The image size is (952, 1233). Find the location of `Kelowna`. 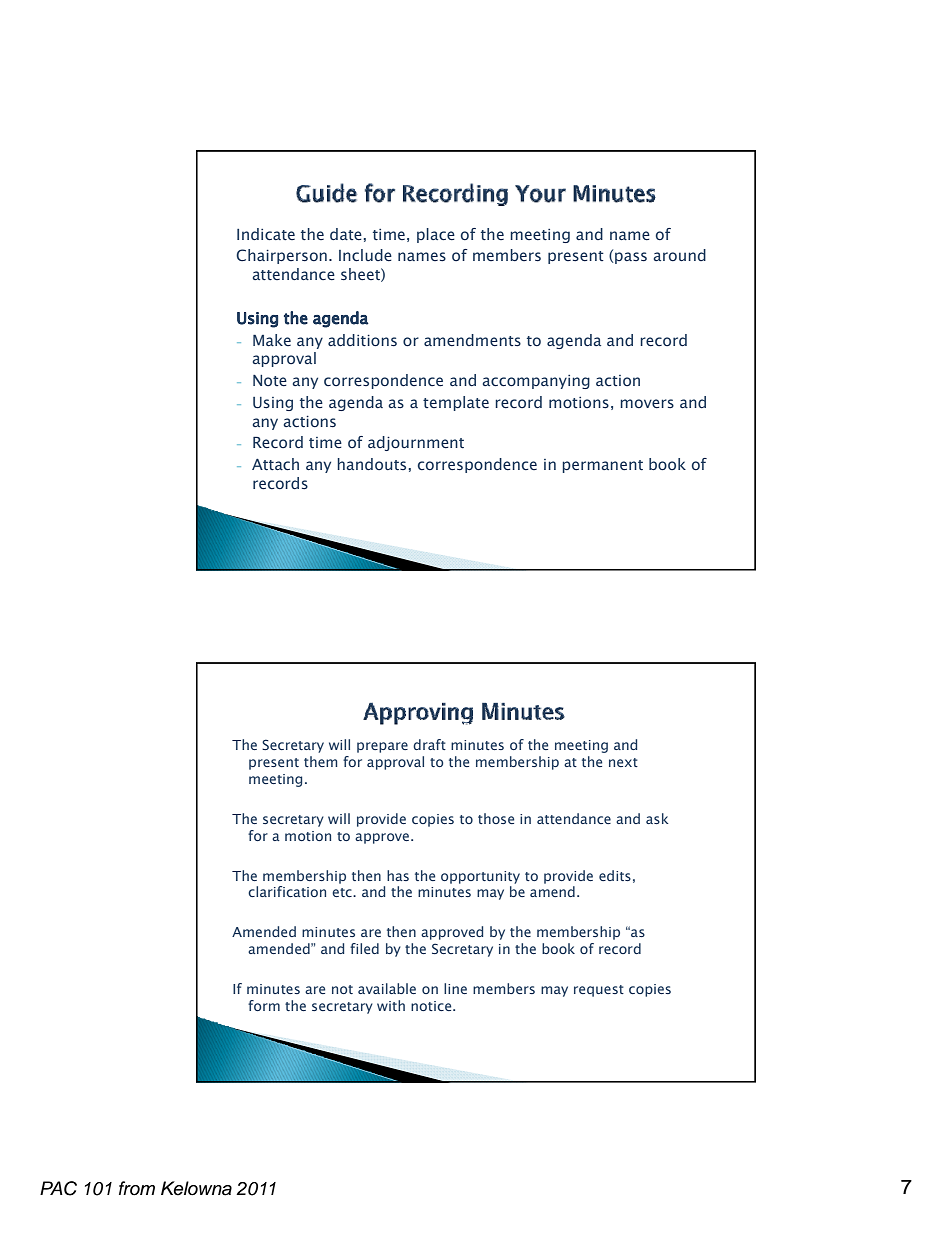

Kelowna is located at coordinates (196, 1188).
